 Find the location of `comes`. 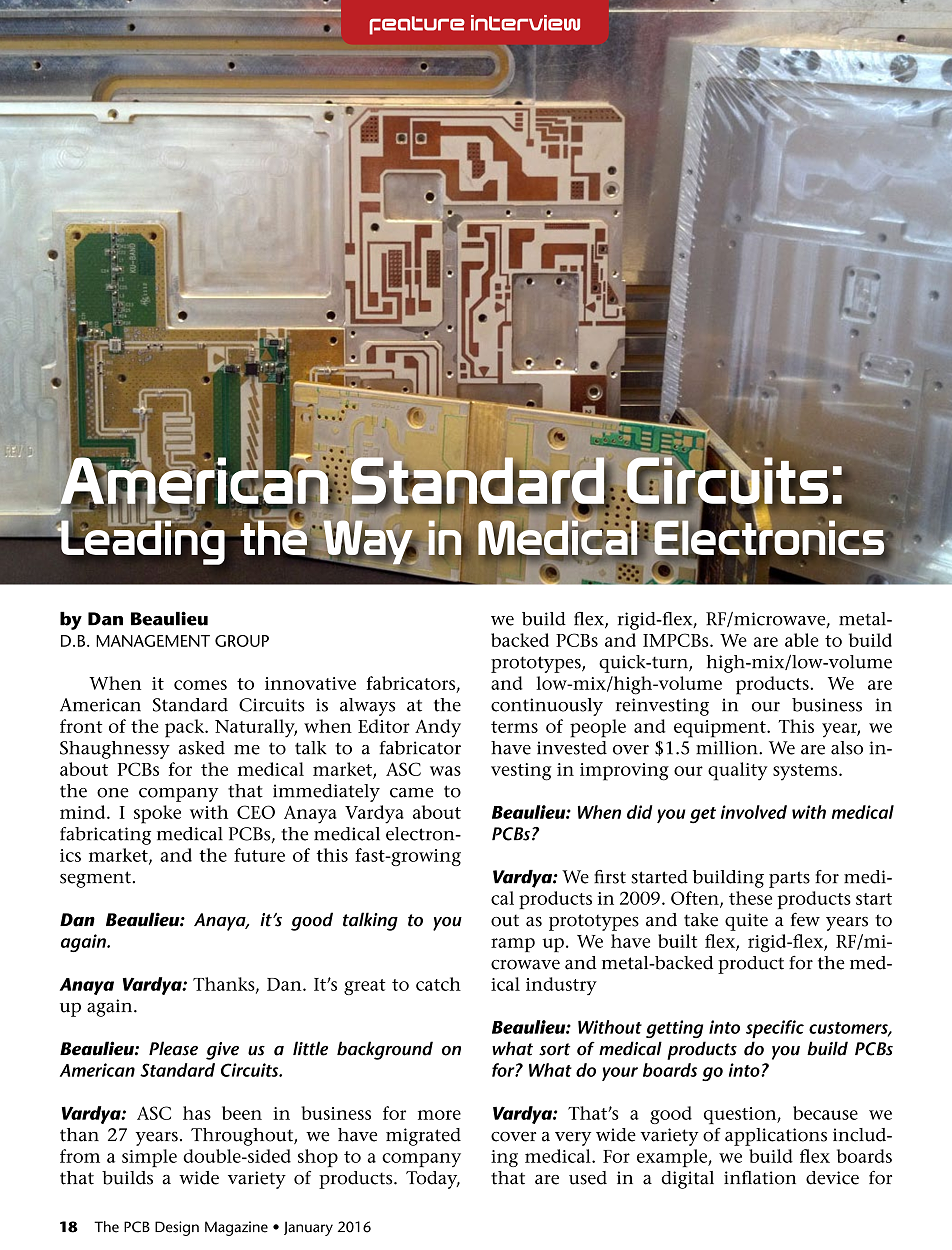

comes is located at coordinates (200, 685).
